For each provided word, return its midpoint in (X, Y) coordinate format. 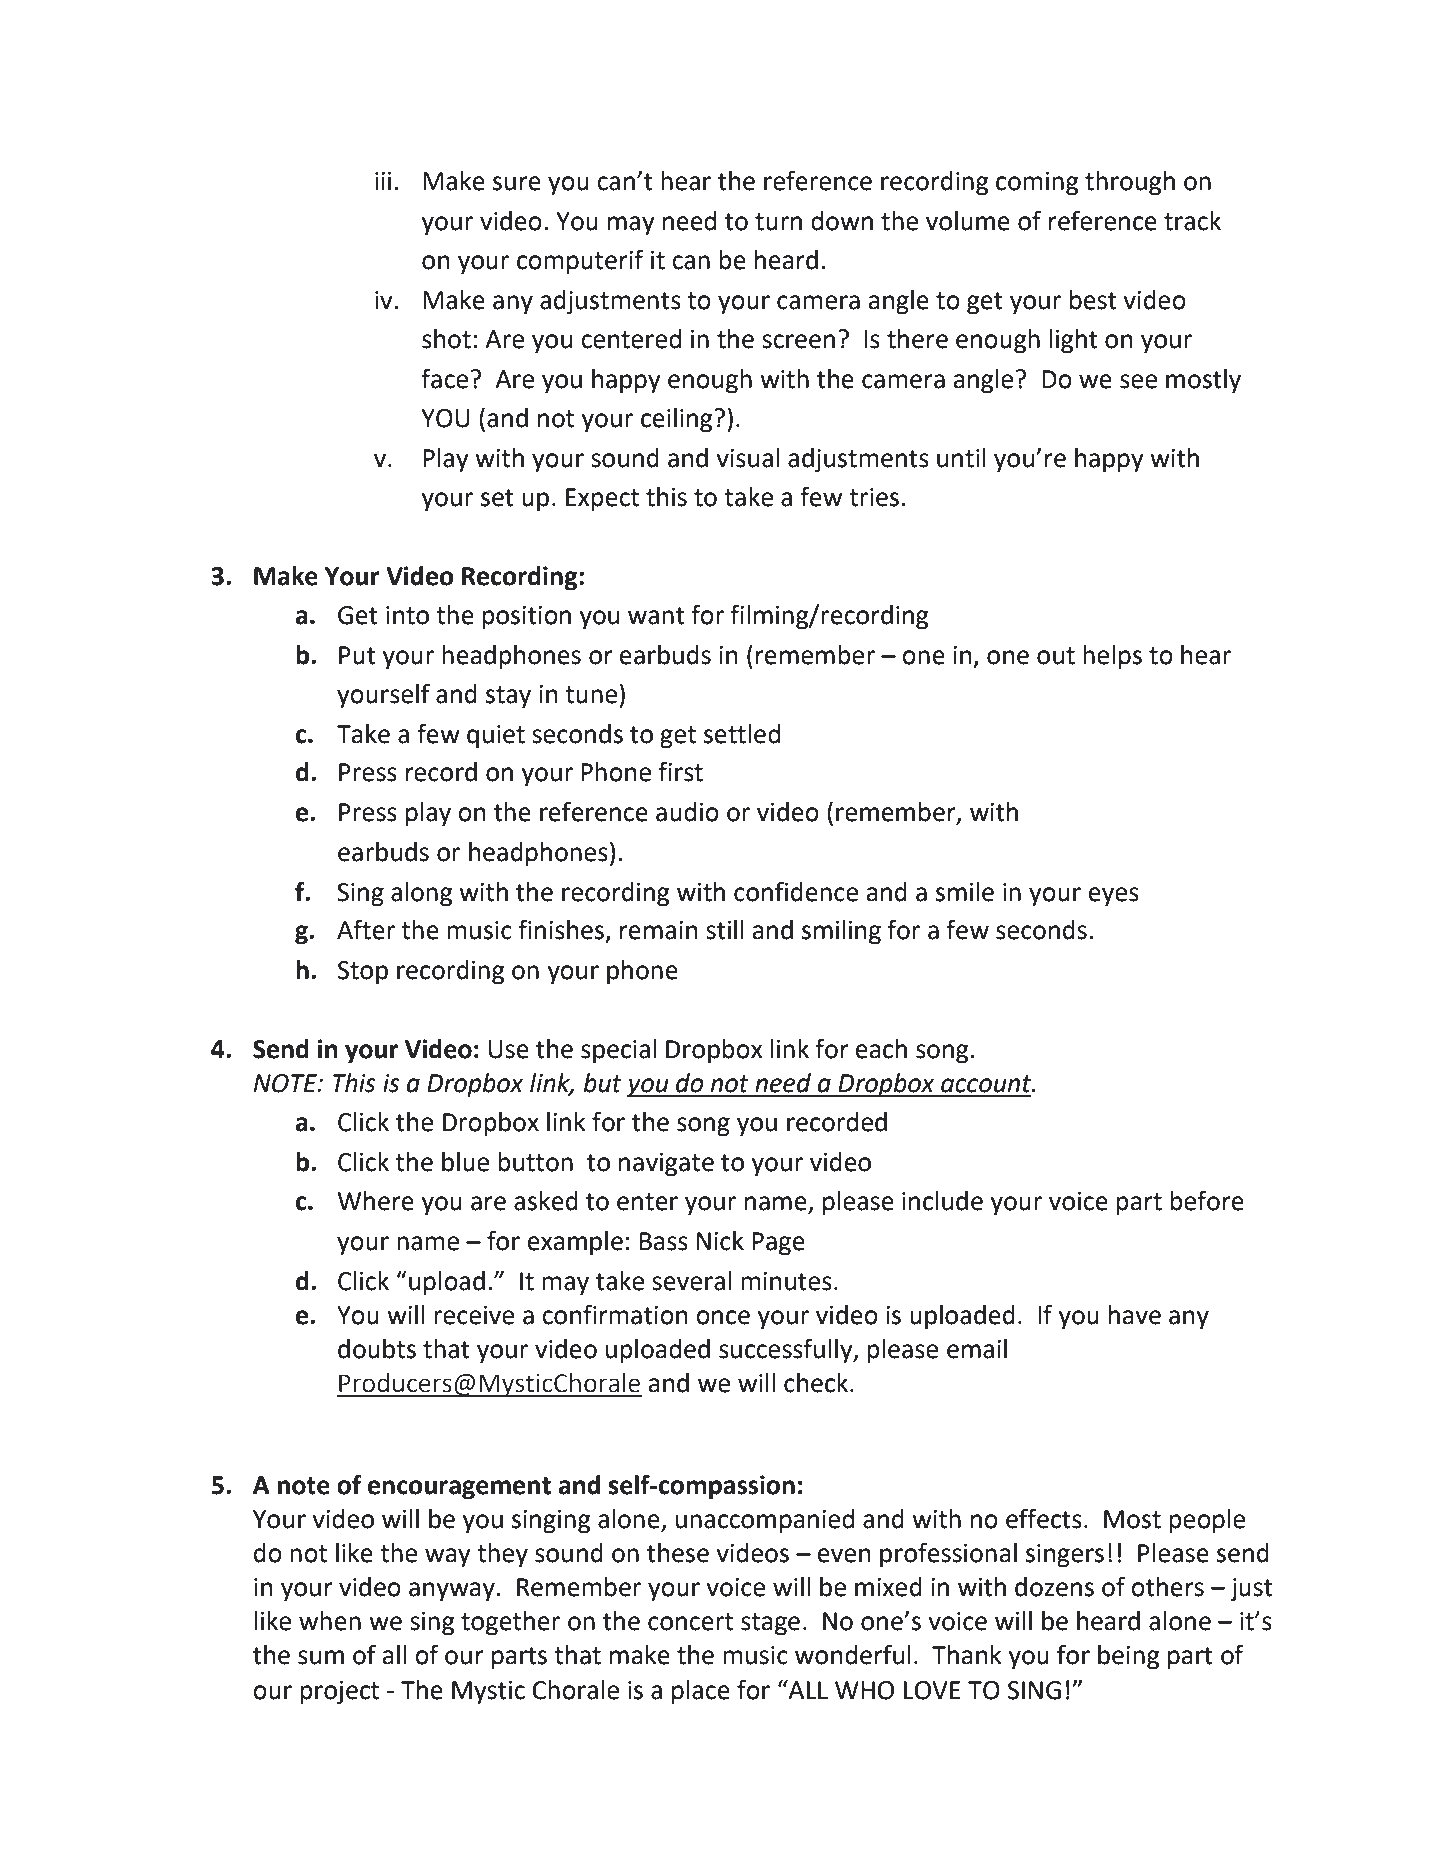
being (1128, 1657)
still (724, 930)
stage (770, 1624)
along (421, 894)
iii (383, 181)
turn (778, 222)
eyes (1114, 897)
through (1130, 183)
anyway (452, 1592)
